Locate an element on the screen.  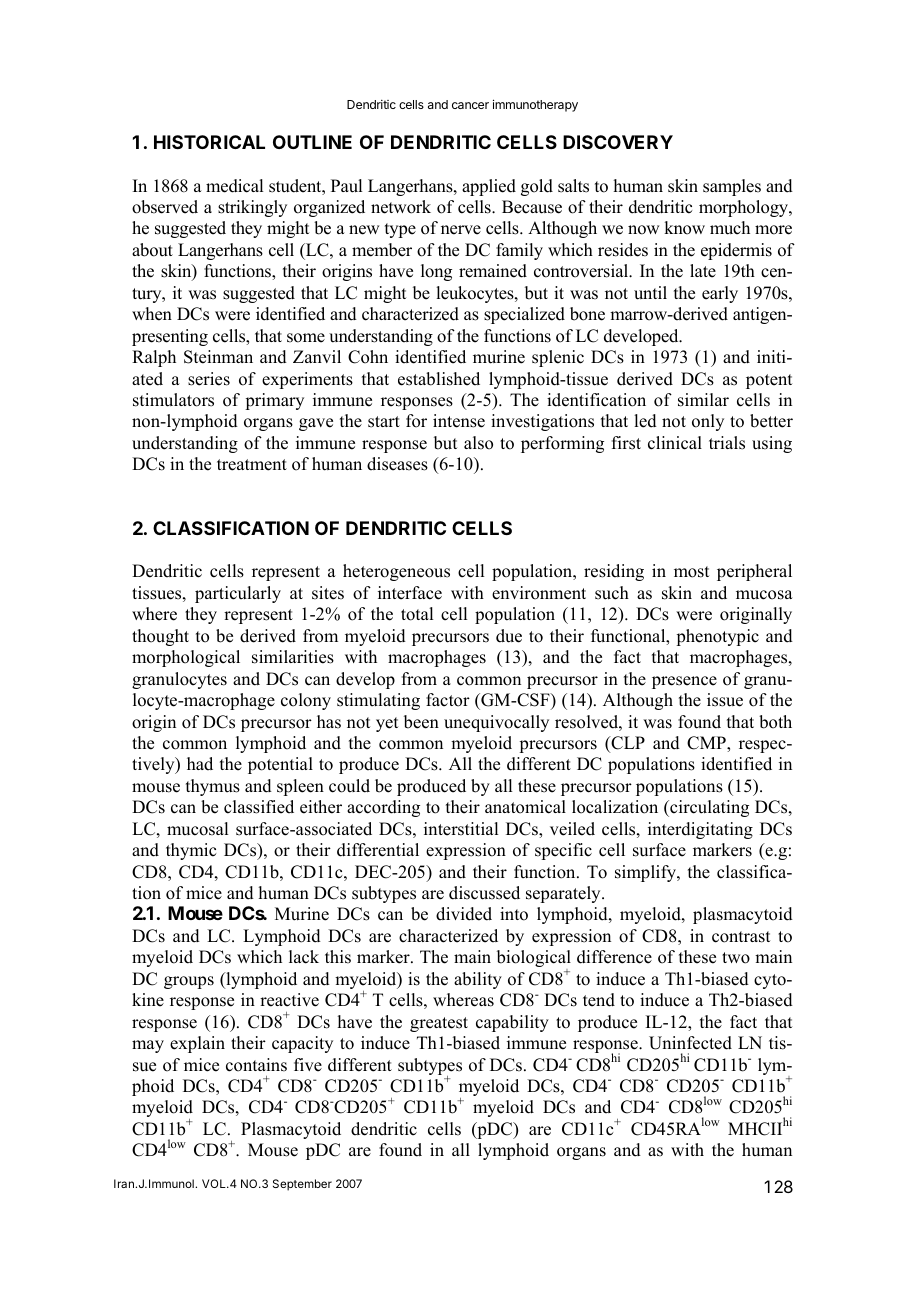
HISTORICAL is located at coordinates (209, 142).
